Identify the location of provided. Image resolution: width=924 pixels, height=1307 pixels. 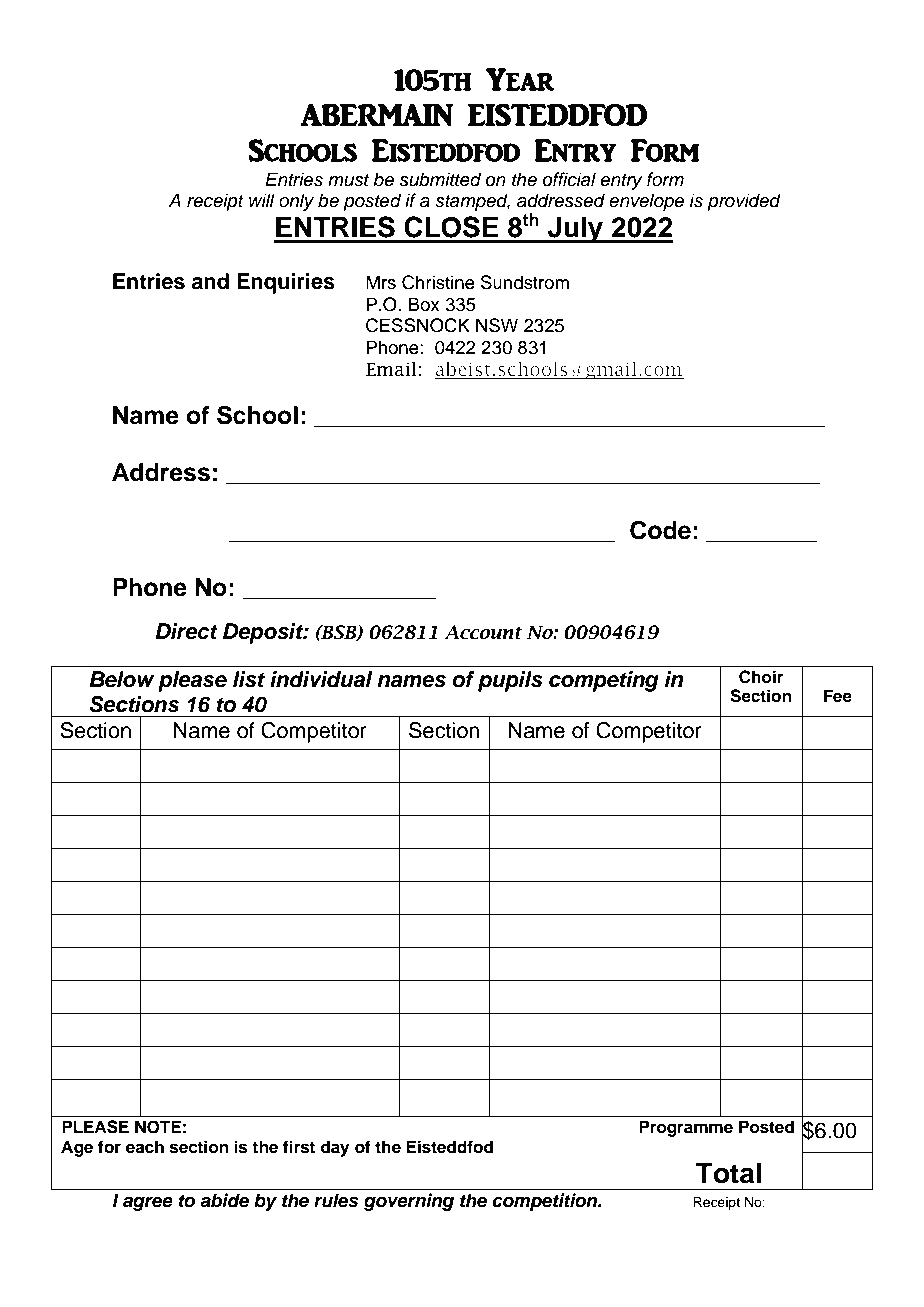
(744, 202).
